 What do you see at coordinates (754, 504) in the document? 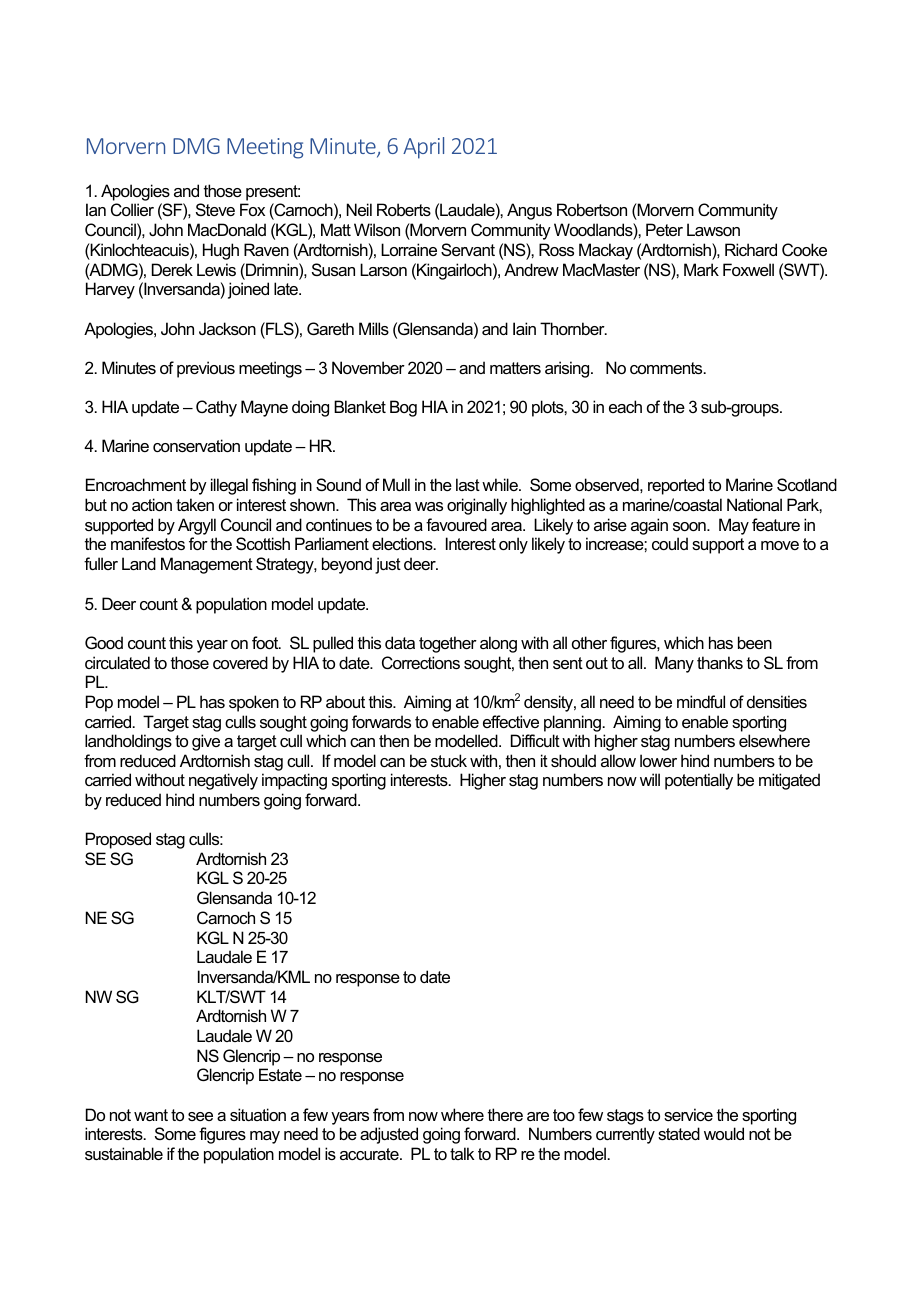
I see `National` at bounding box center [754, 504].
